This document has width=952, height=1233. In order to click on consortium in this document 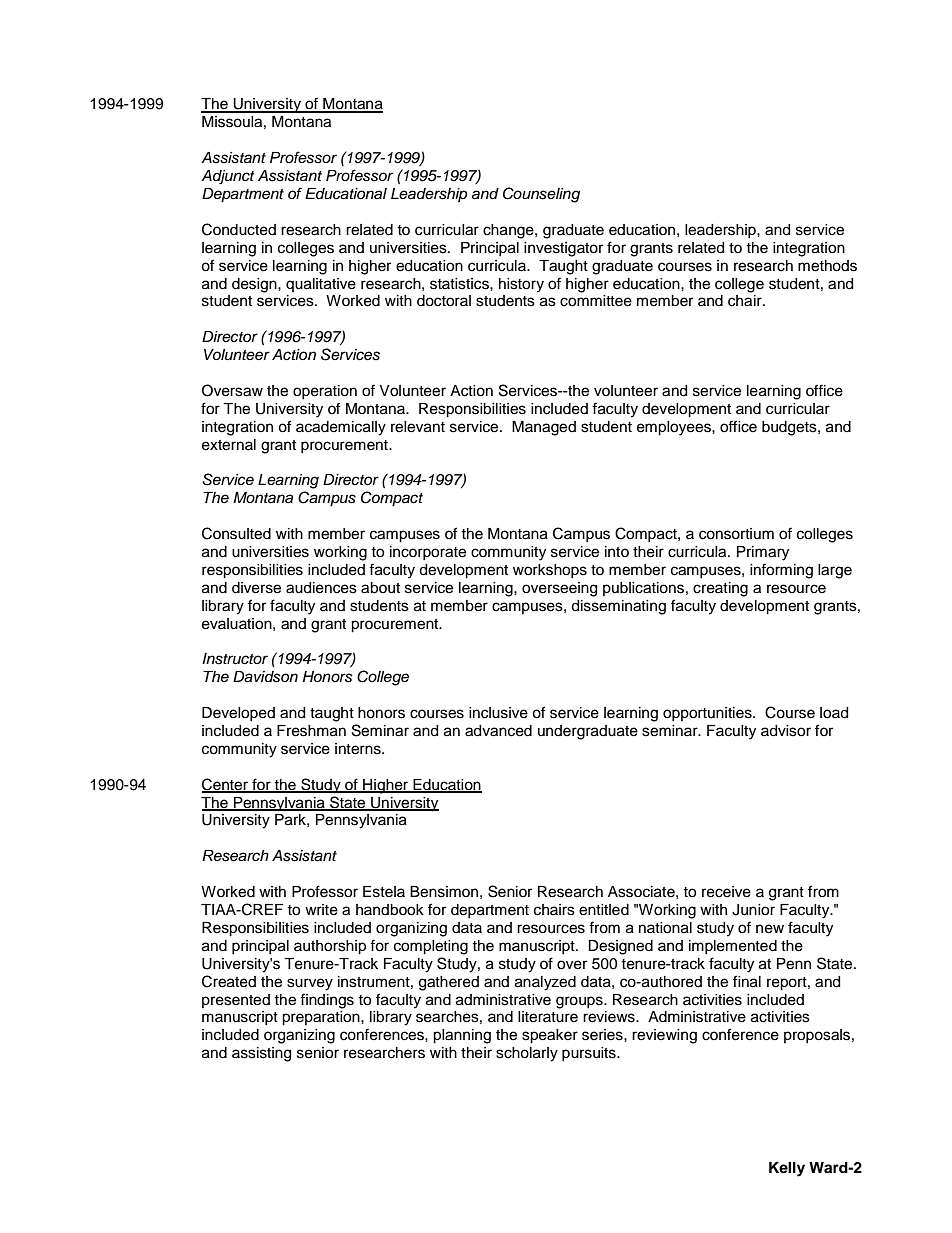, I will do `click(736, 534)`.
